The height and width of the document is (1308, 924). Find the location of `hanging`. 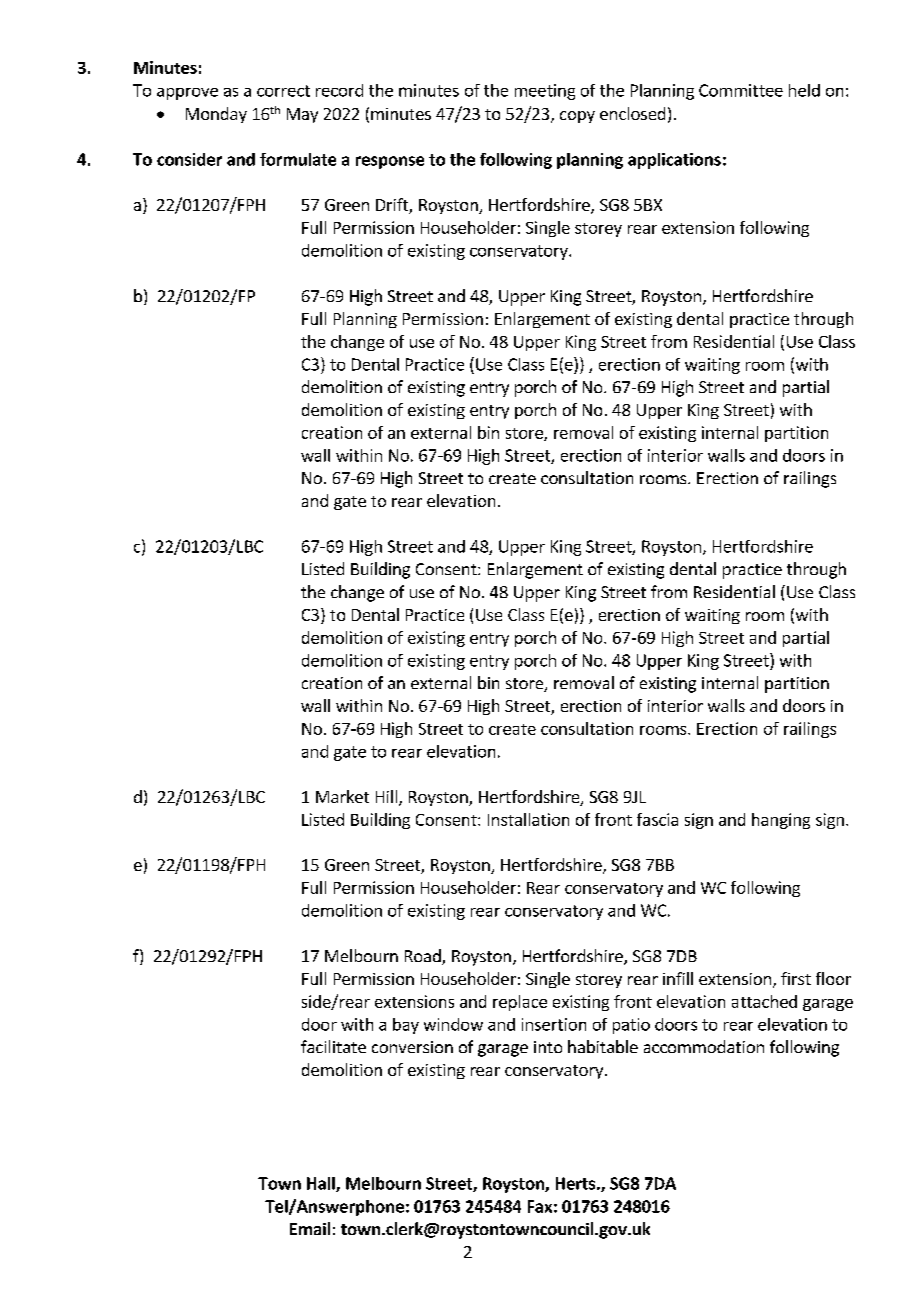

hanging is located at coordinates (781, 821).
